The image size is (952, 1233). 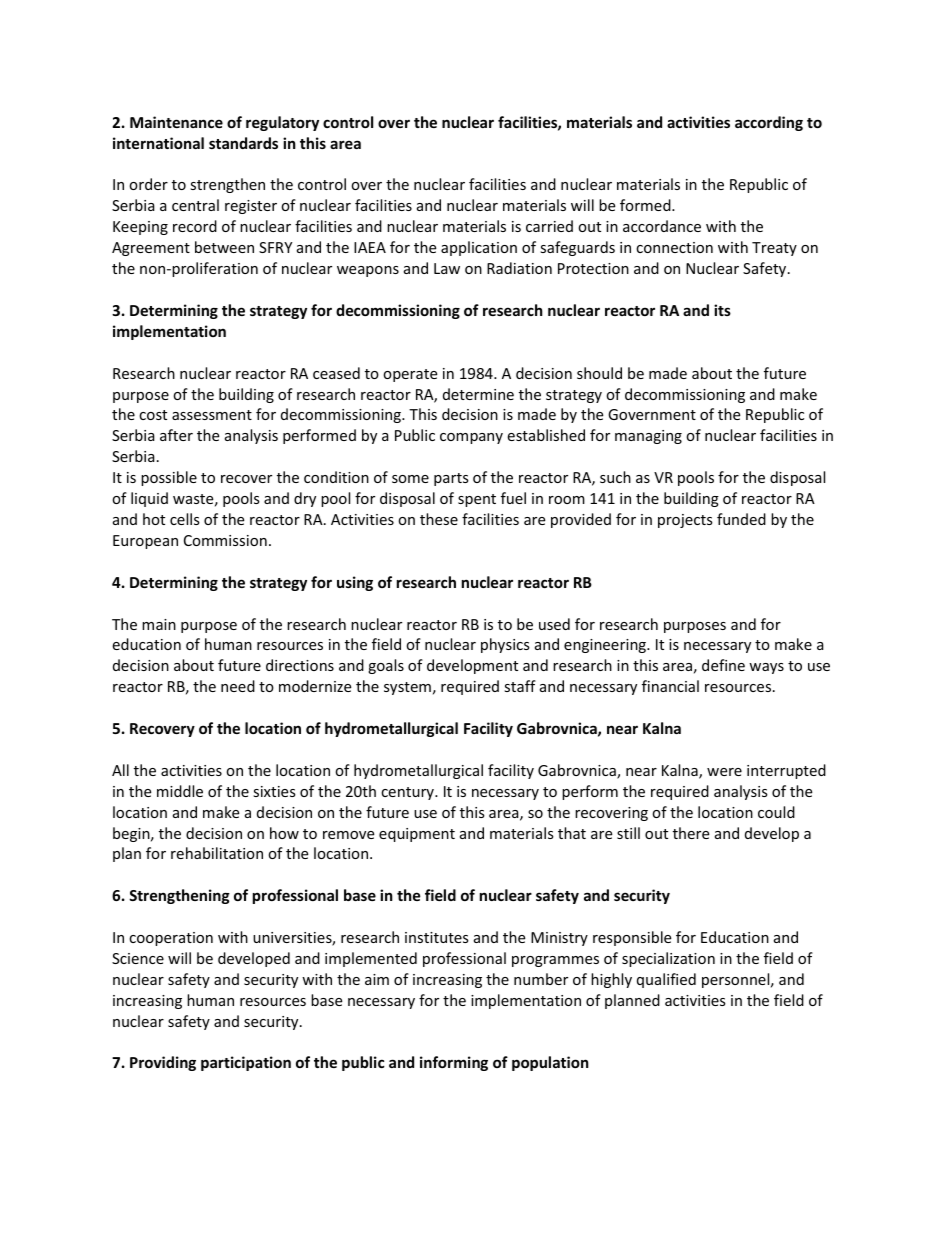 I want to click on European, so click(x=145, y=542).
